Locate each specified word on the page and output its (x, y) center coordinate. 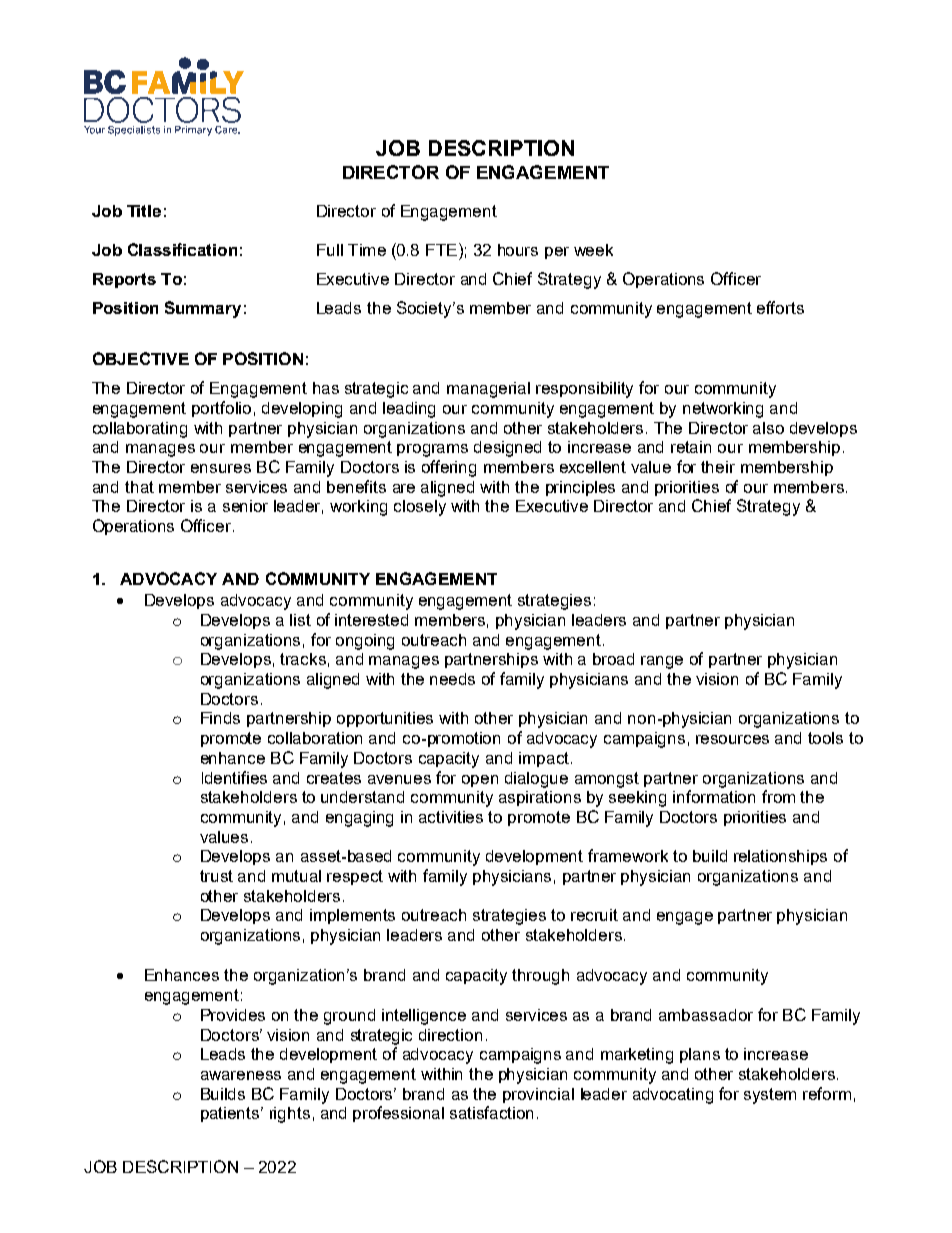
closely (420, 508)
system (770, 1096)
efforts (780, 307)
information (714, 796)
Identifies (234, 777)
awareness (241, 1075)
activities (451, 817)
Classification (182, 249)
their (718, 467)
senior (245, 506)
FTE (441, 250)
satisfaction (491, 1112)
